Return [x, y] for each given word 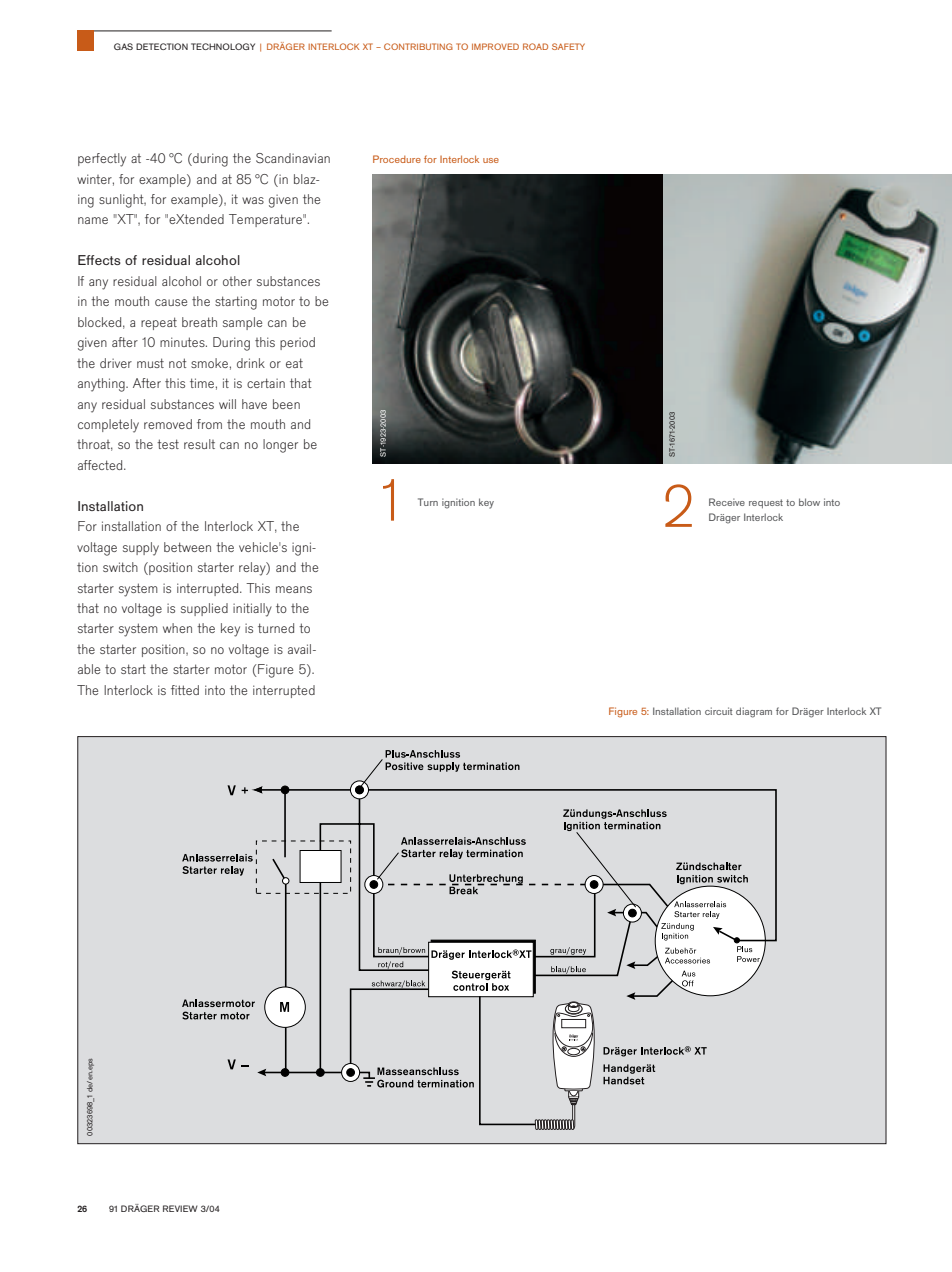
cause [171, 302]
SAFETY [568, 46]
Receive [727, 502]
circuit [719, 711]
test [168, 444]
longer [280, 446]
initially [252, 610]
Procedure [397, 159]
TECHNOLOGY [223, 46]
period [297, 343]
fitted [185, 690]
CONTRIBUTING [418, 46]
